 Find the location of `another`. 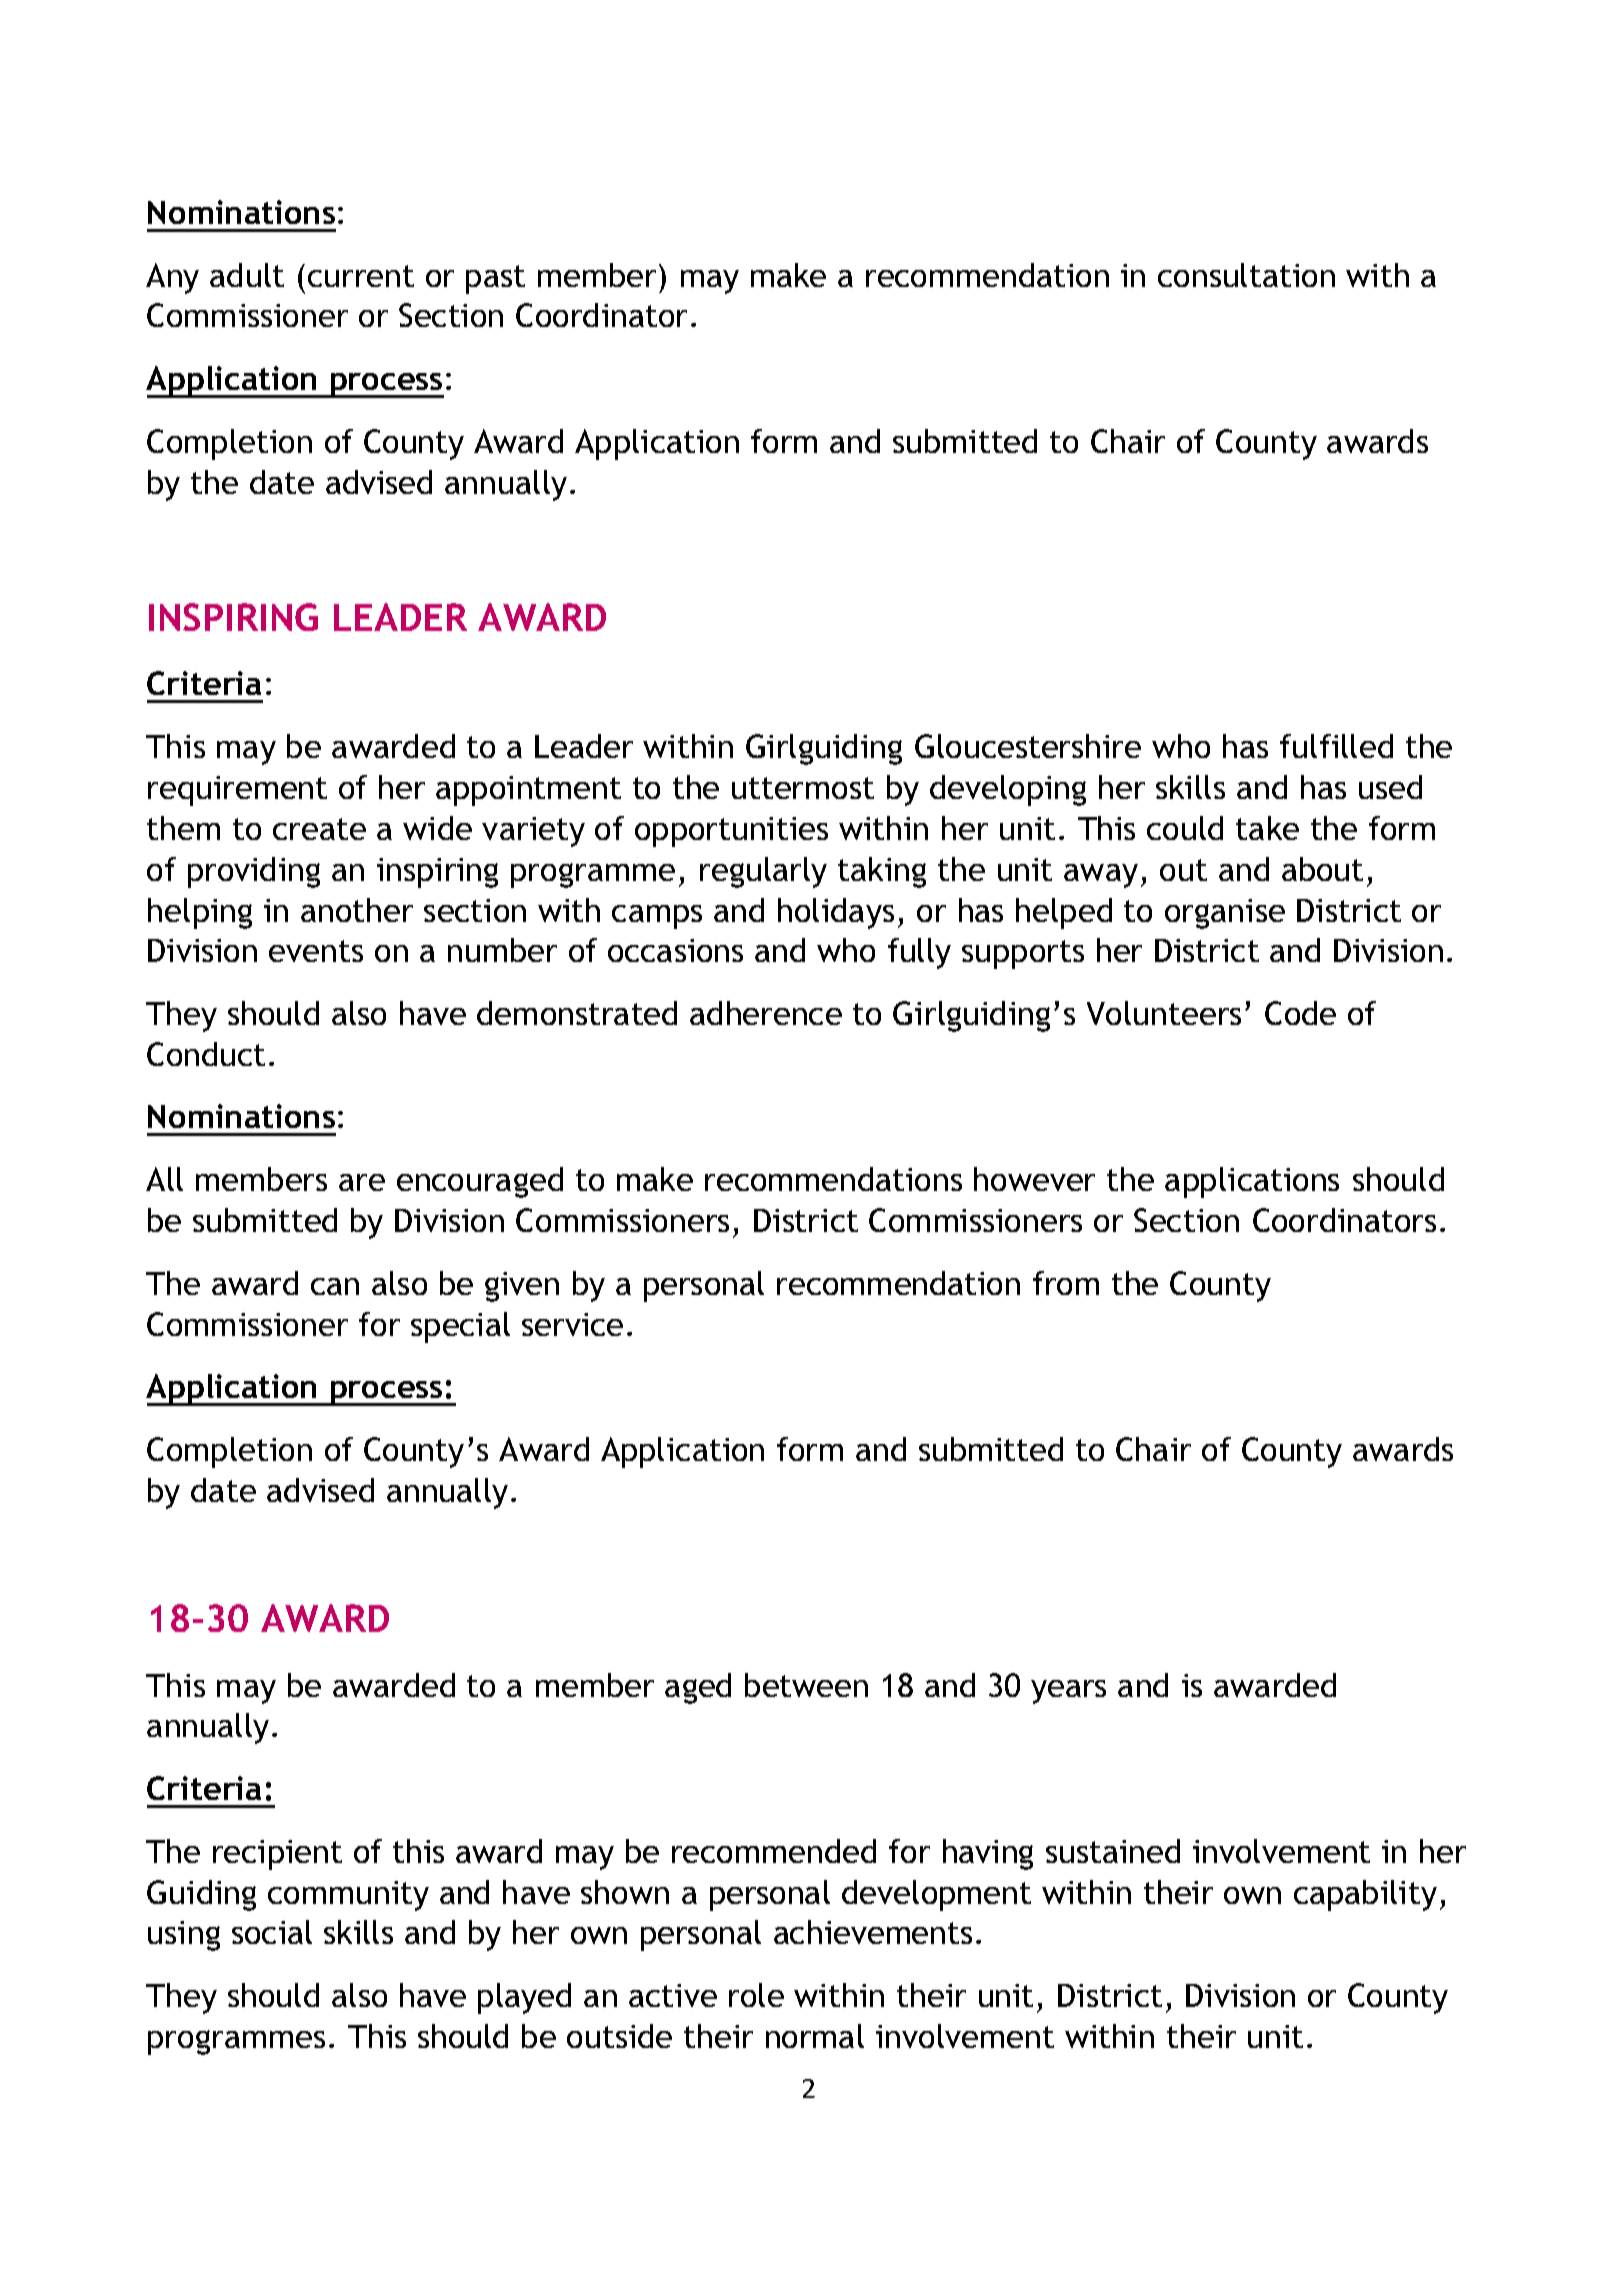

another is located at coordinates (357, 910).
